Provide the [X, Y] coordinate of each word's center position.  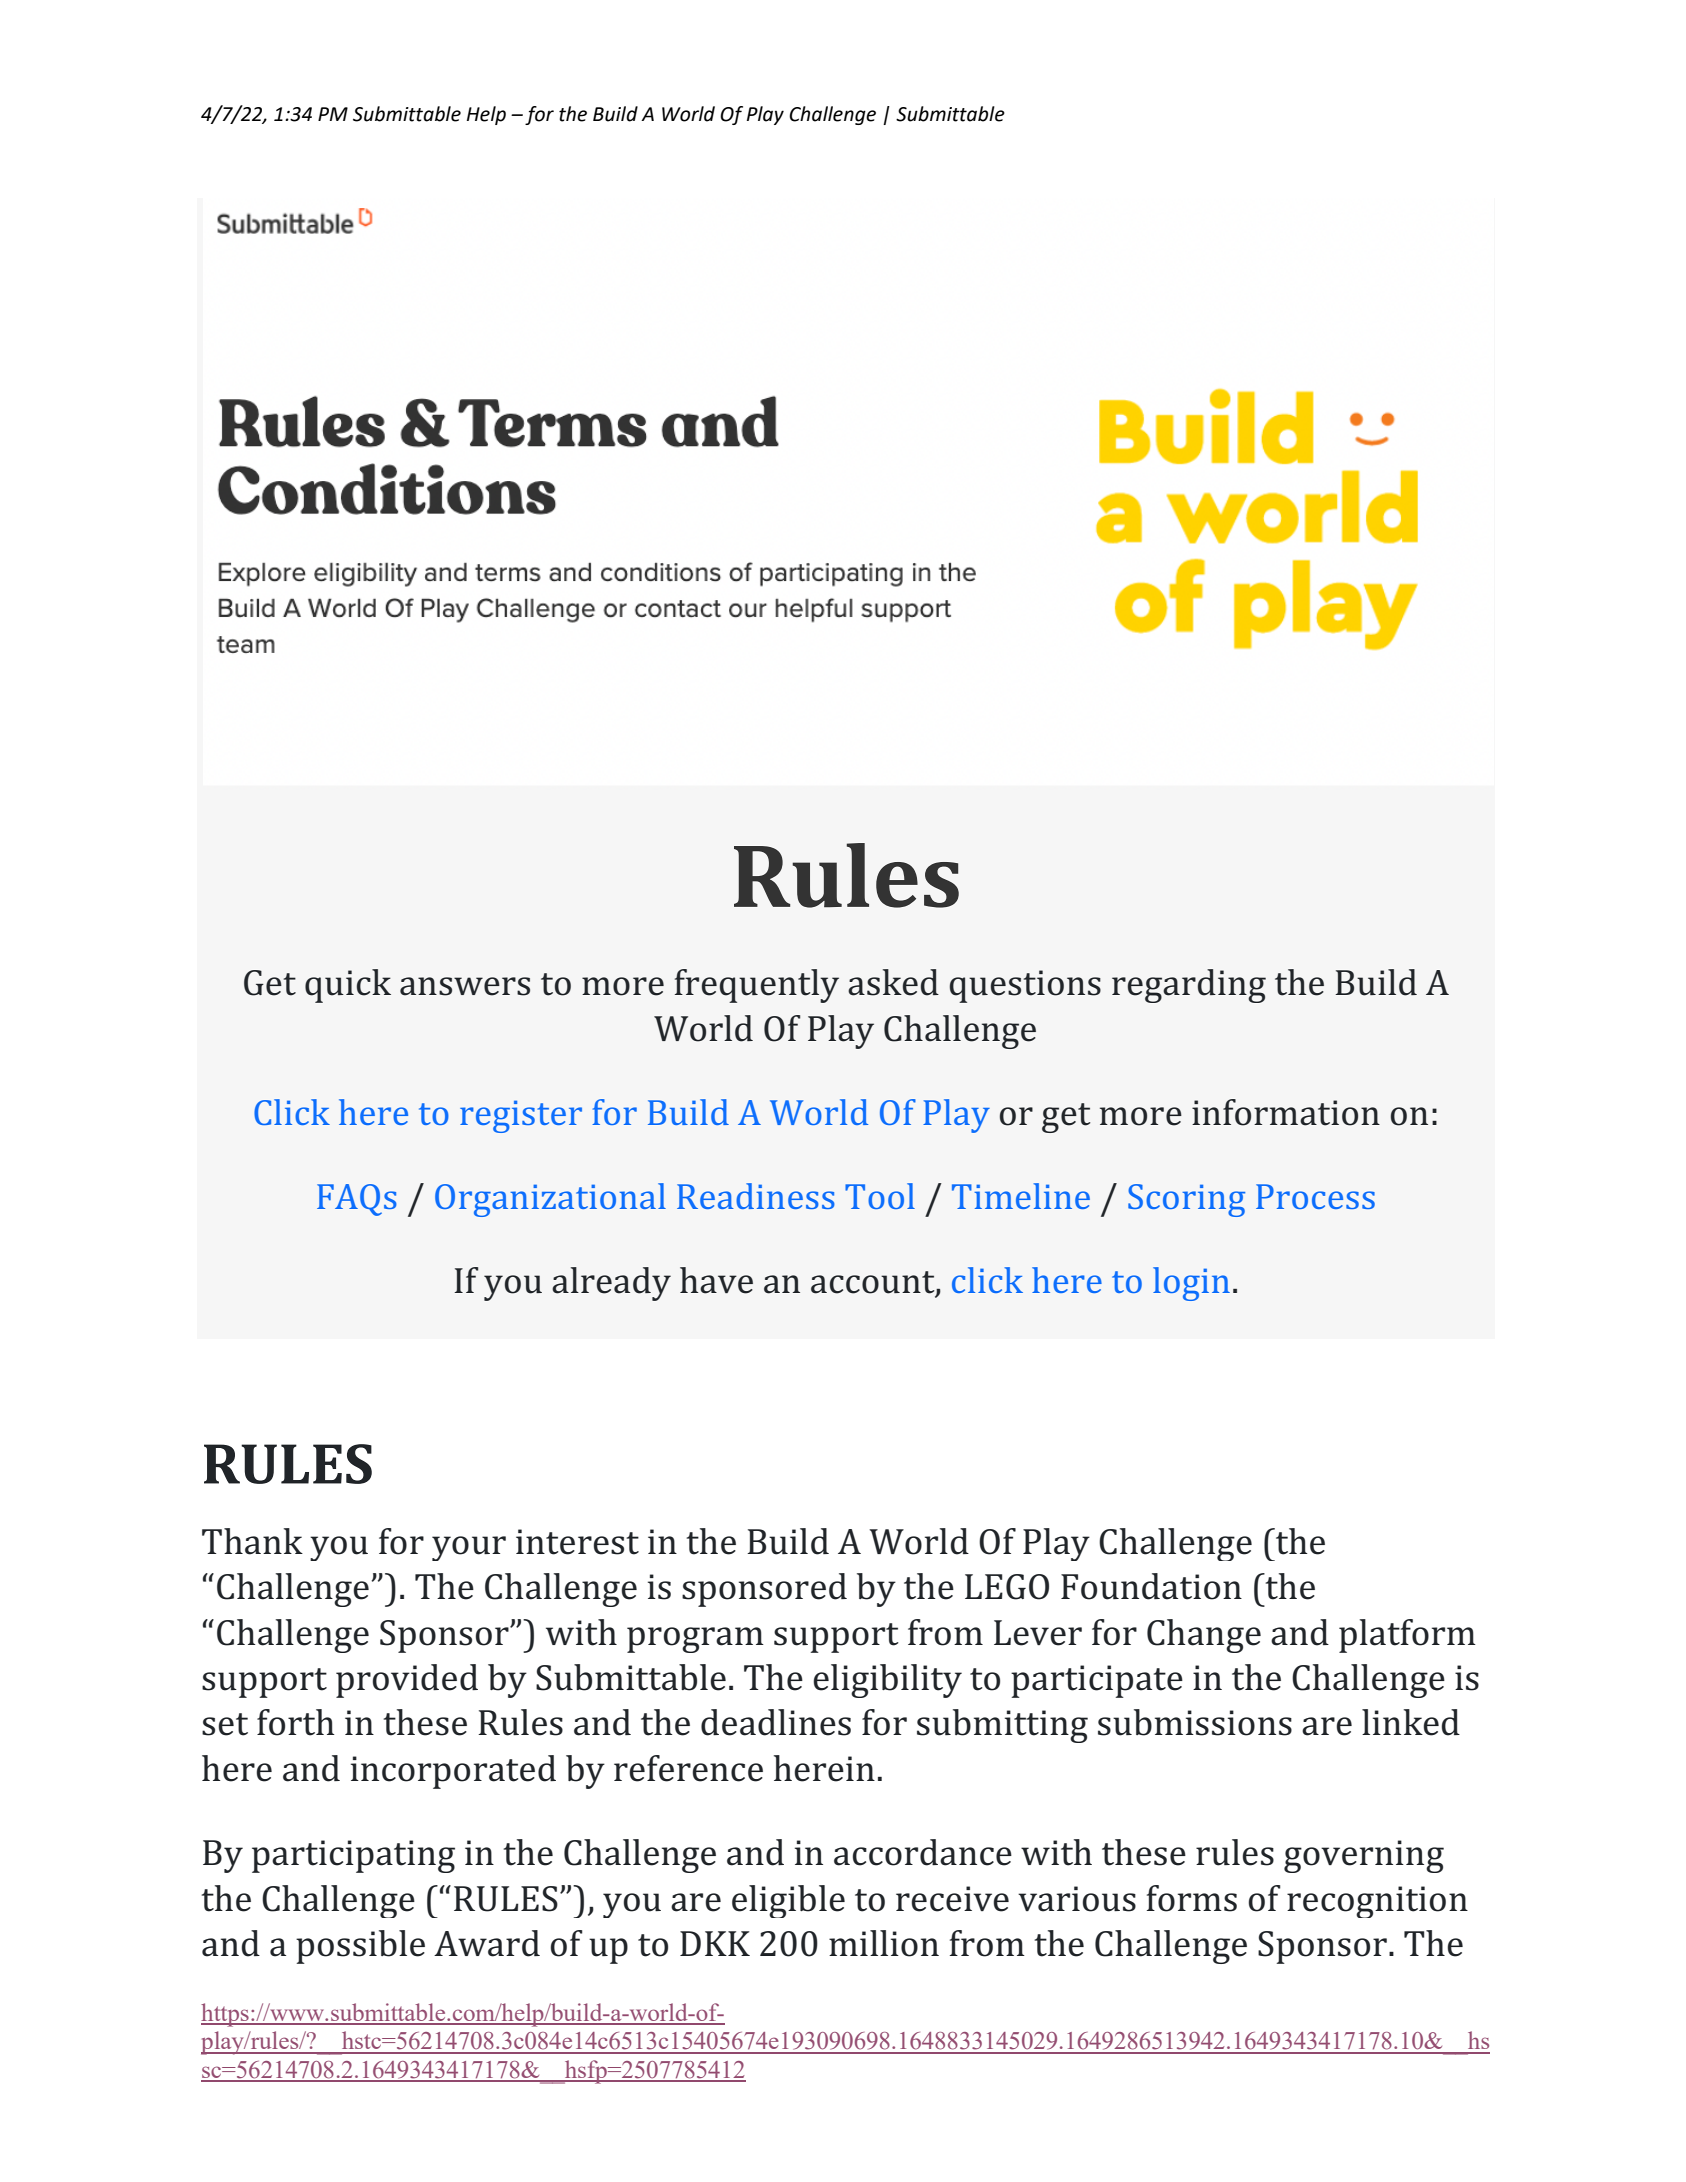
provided [407, 1681]
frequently [757, 986]
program [695, 1640]
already [611, 1284]
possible [360, 1947]
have [716, 1280]
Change [1204, 1636]
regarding [1189, 986]
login [1191, 1284]
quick [348, 986]
